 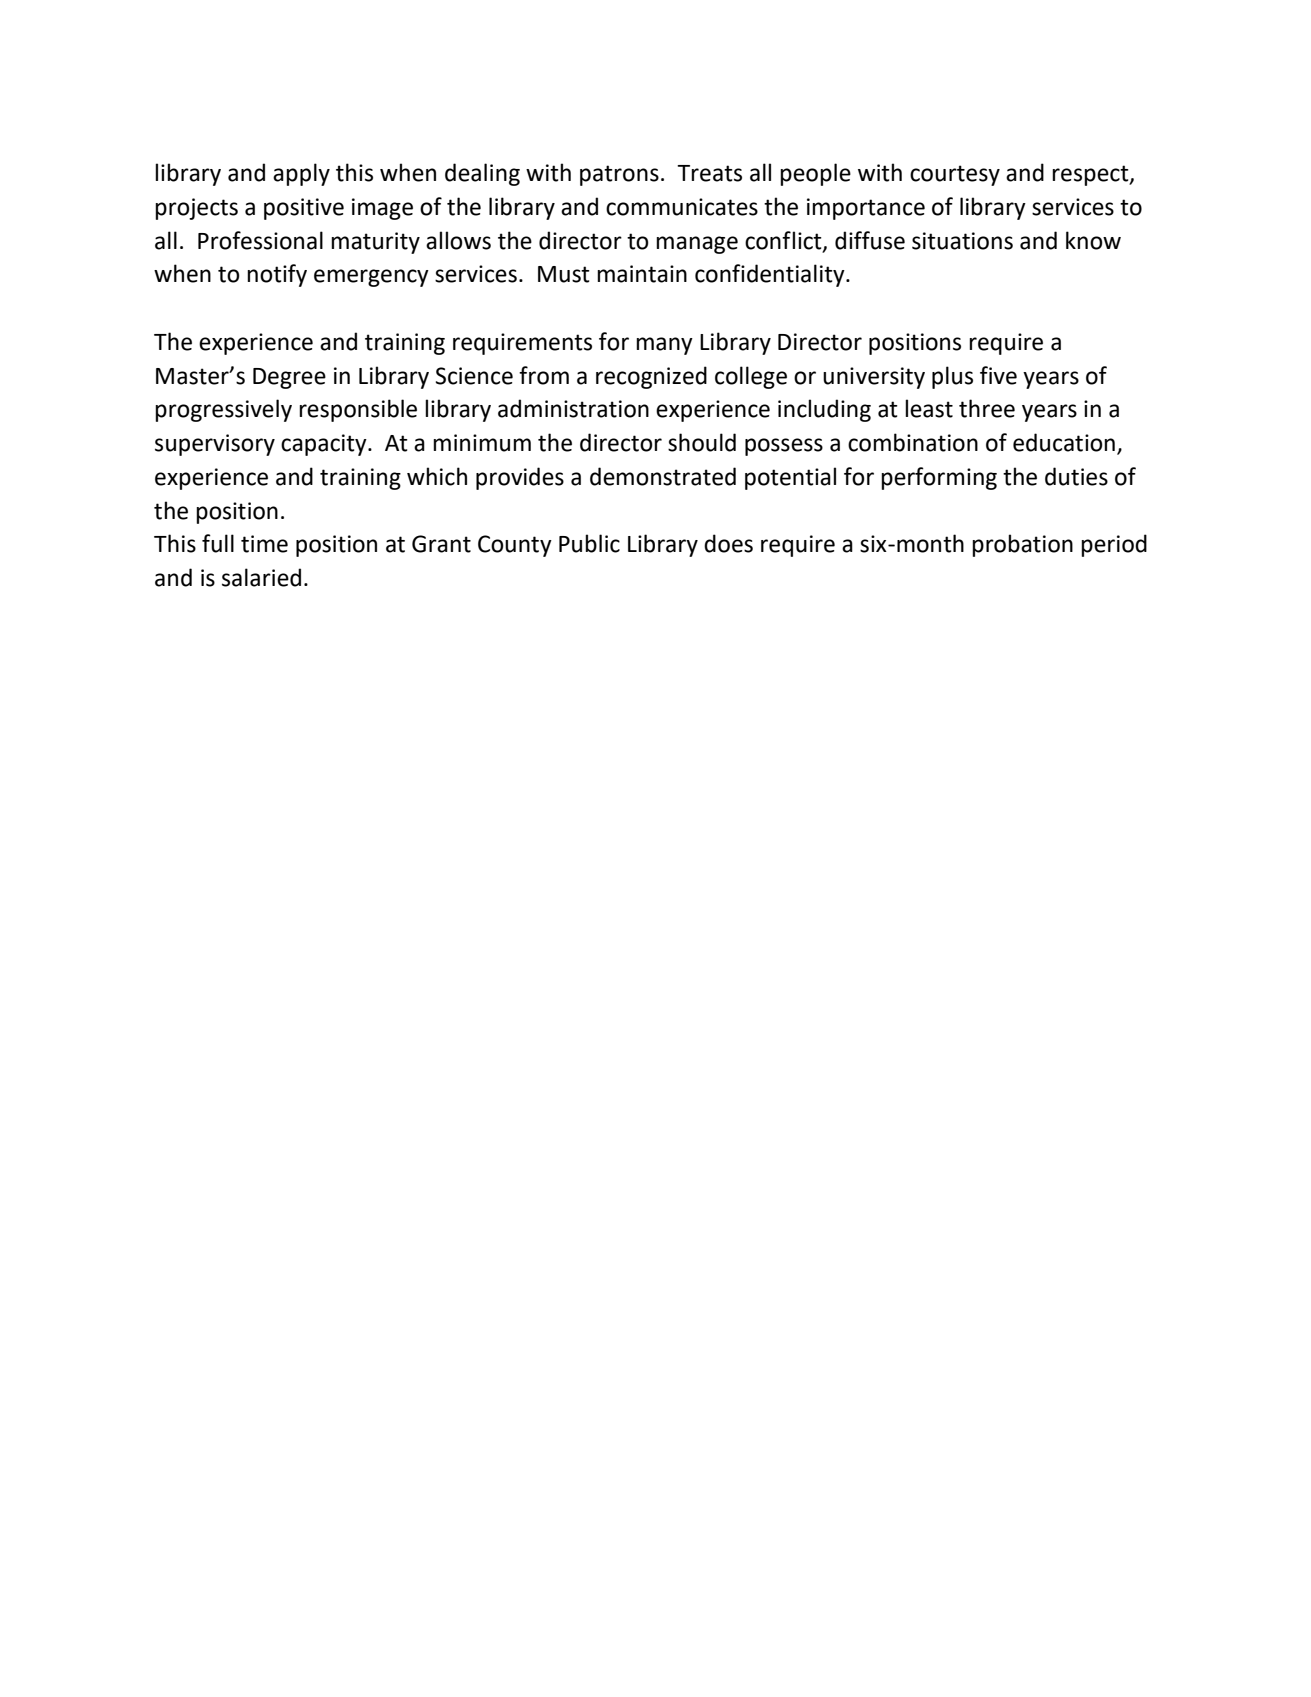 What do you see at coordinates (325, 445) in the document?
I see `capacity` at bounding box center [325, 445].
